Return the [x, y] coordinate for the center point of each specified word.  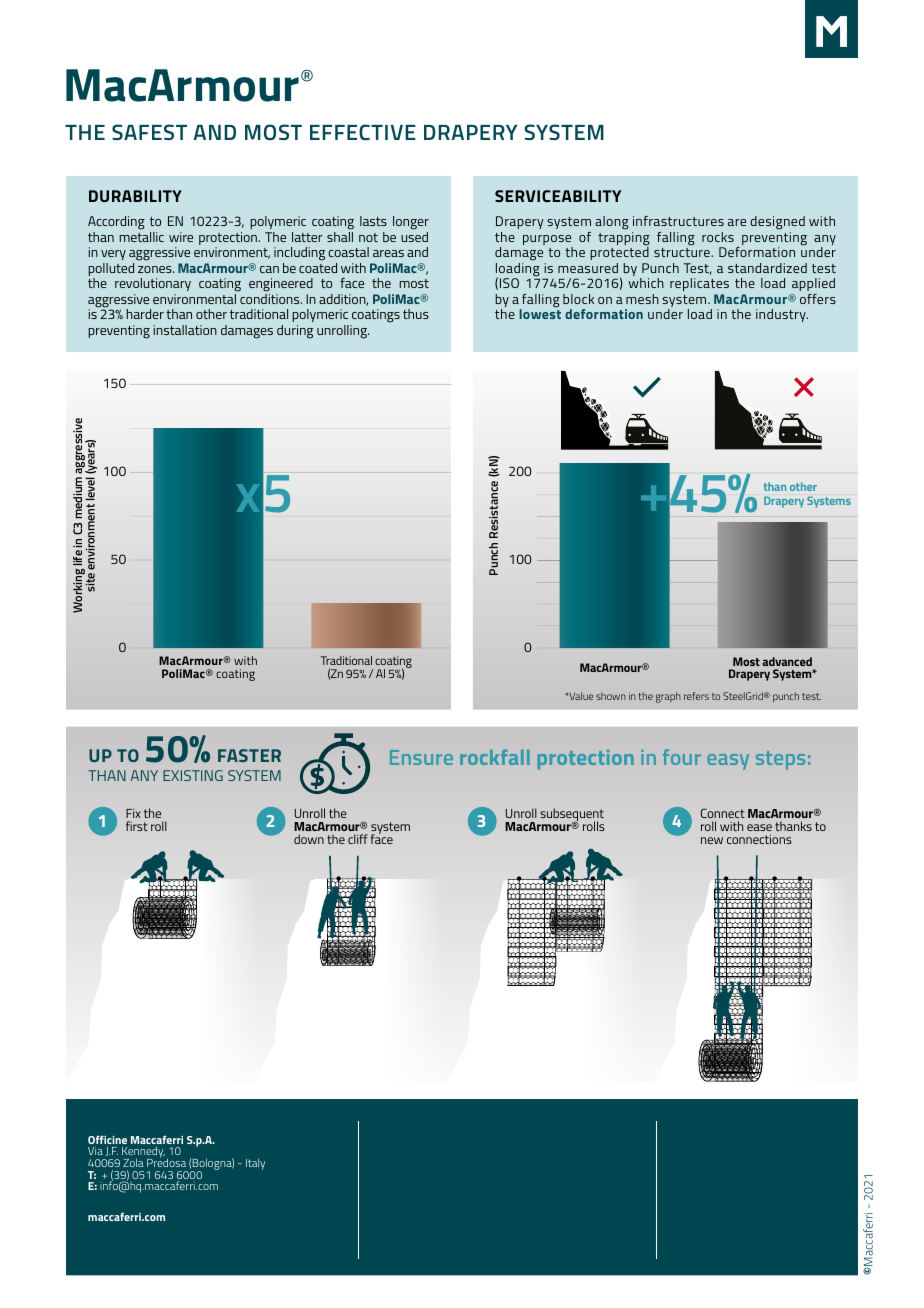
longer [411, 223]
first [137, 826]
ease [759, 827]
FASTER [249, 755]
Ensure [421, 757]
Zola [133, 1162]
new [712, 840]
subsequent [572, 815]
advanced [787, 661]
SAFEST [149, 132]
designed [777, 223]
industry [782, 315]
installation [185, 330]
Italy [255, 1164]
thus [416, 314]
